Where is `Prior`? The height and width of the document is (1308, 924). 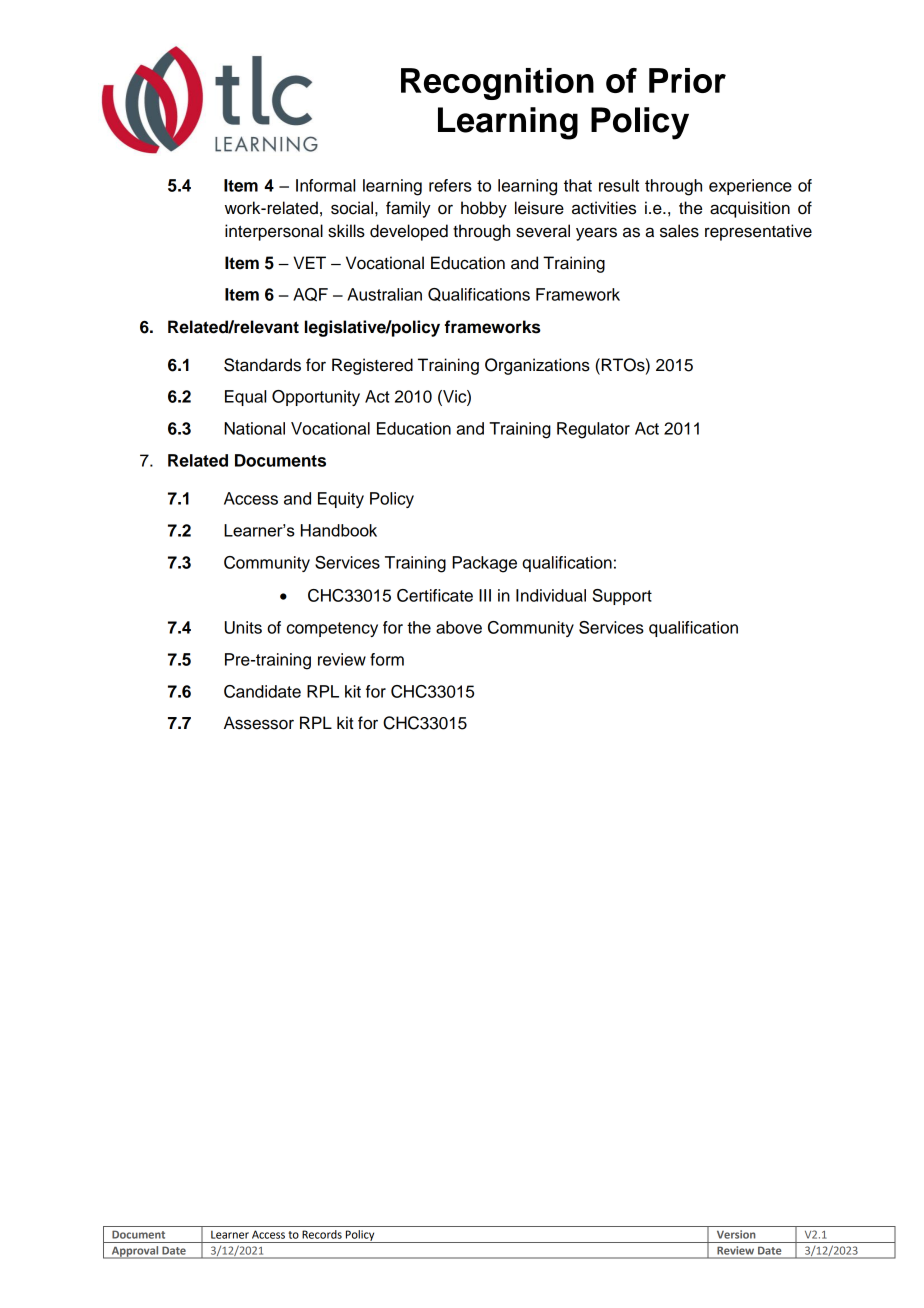
Prior is located at coordinates (687, 80).
